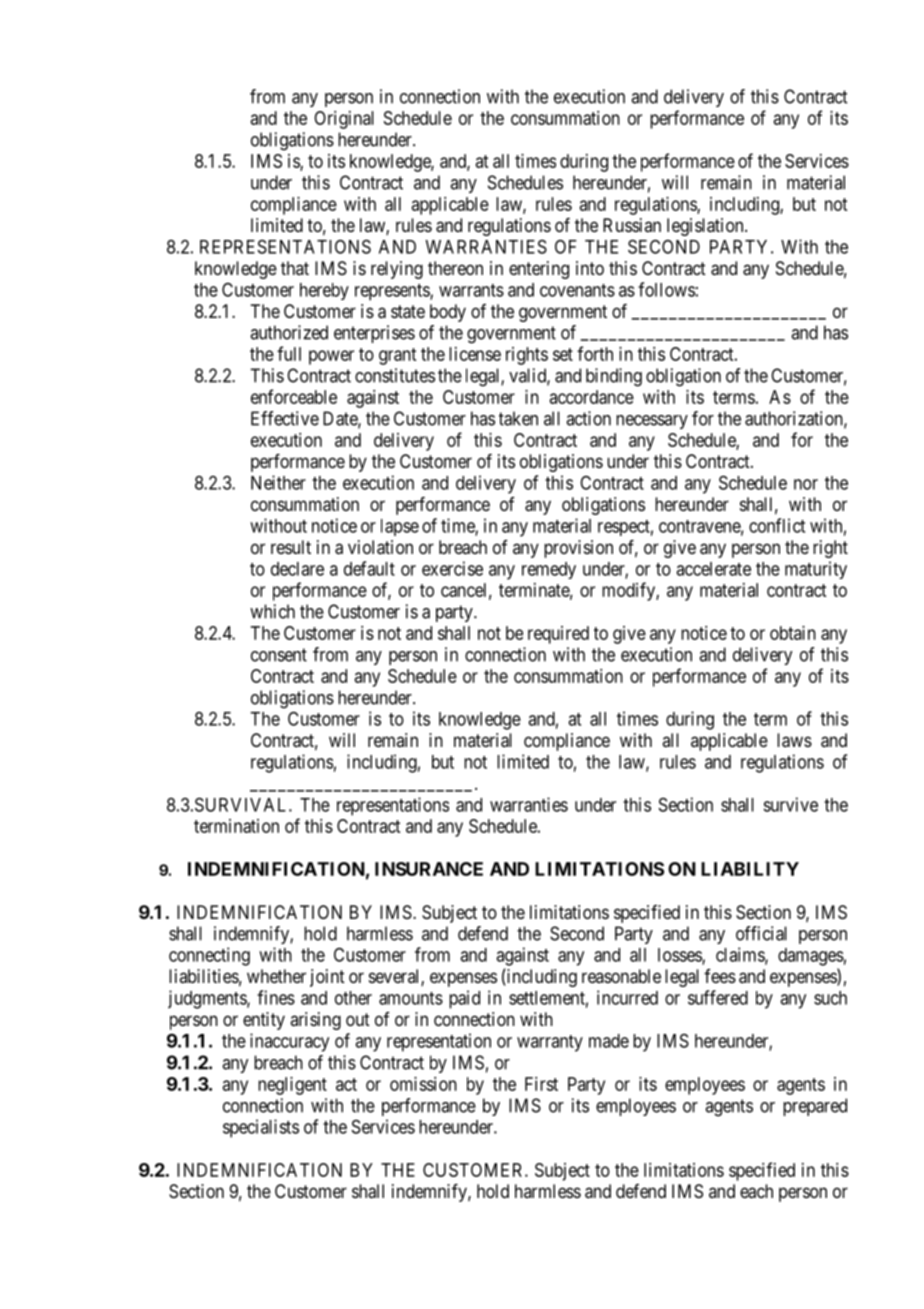 Image resolution: width=924 pixels, height=1309 pixels. What do you see at coordinates (344, 120) in the page?
I see `Original` at bounding box center [344, 120].
